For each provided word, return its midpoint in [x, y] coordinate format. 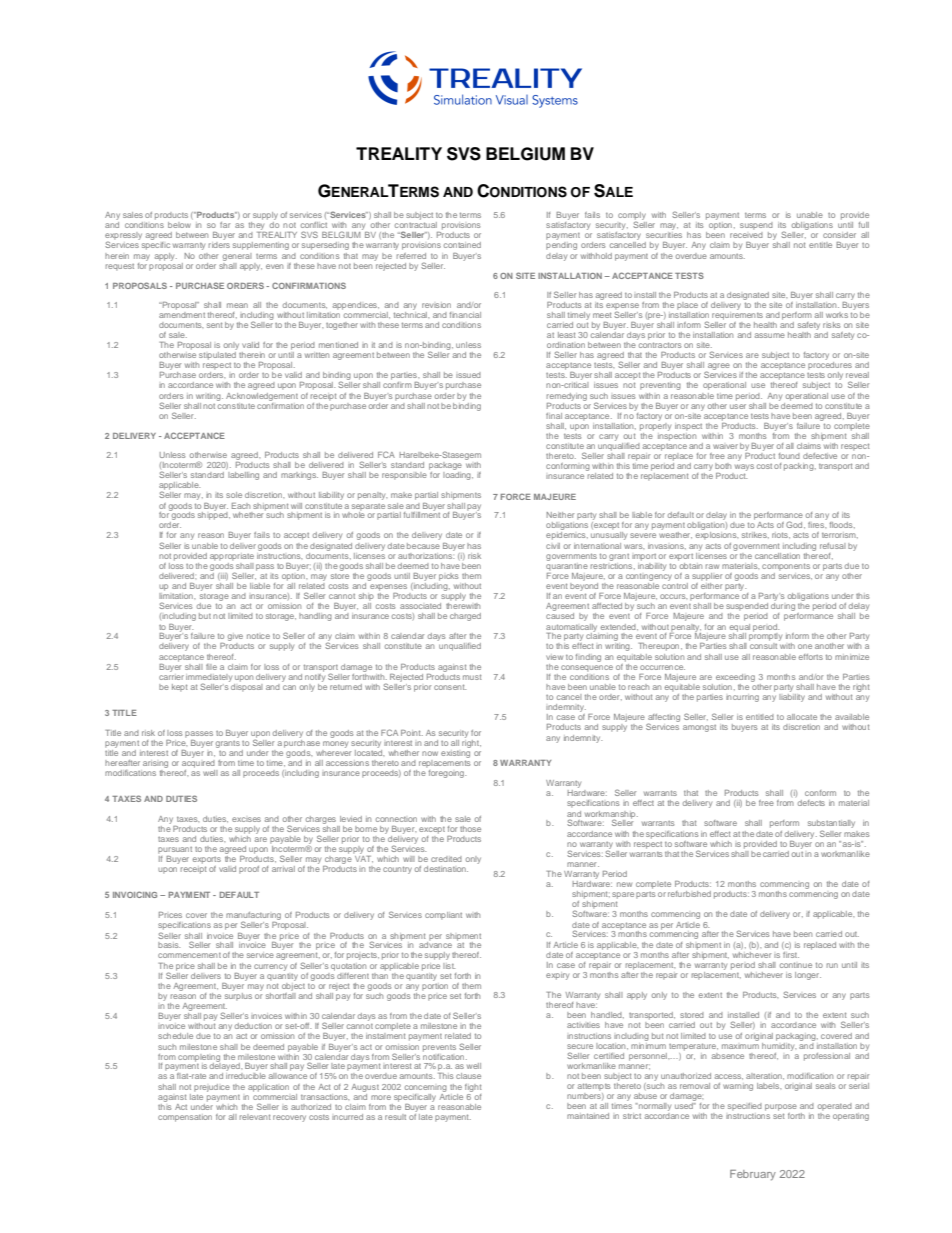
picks [448, 577]
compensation [185, 1118]
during [783, 605]
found [789, 456]
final [554, 416]
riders [219, 245]
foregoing [447, 774]
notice [258, 636]
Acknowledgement [262, 397]
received [746, 235]
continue [796, 965]
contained [462, 245]
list [449, 966]
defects [811, 803]
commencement [189, 955]
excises [246, 819]
